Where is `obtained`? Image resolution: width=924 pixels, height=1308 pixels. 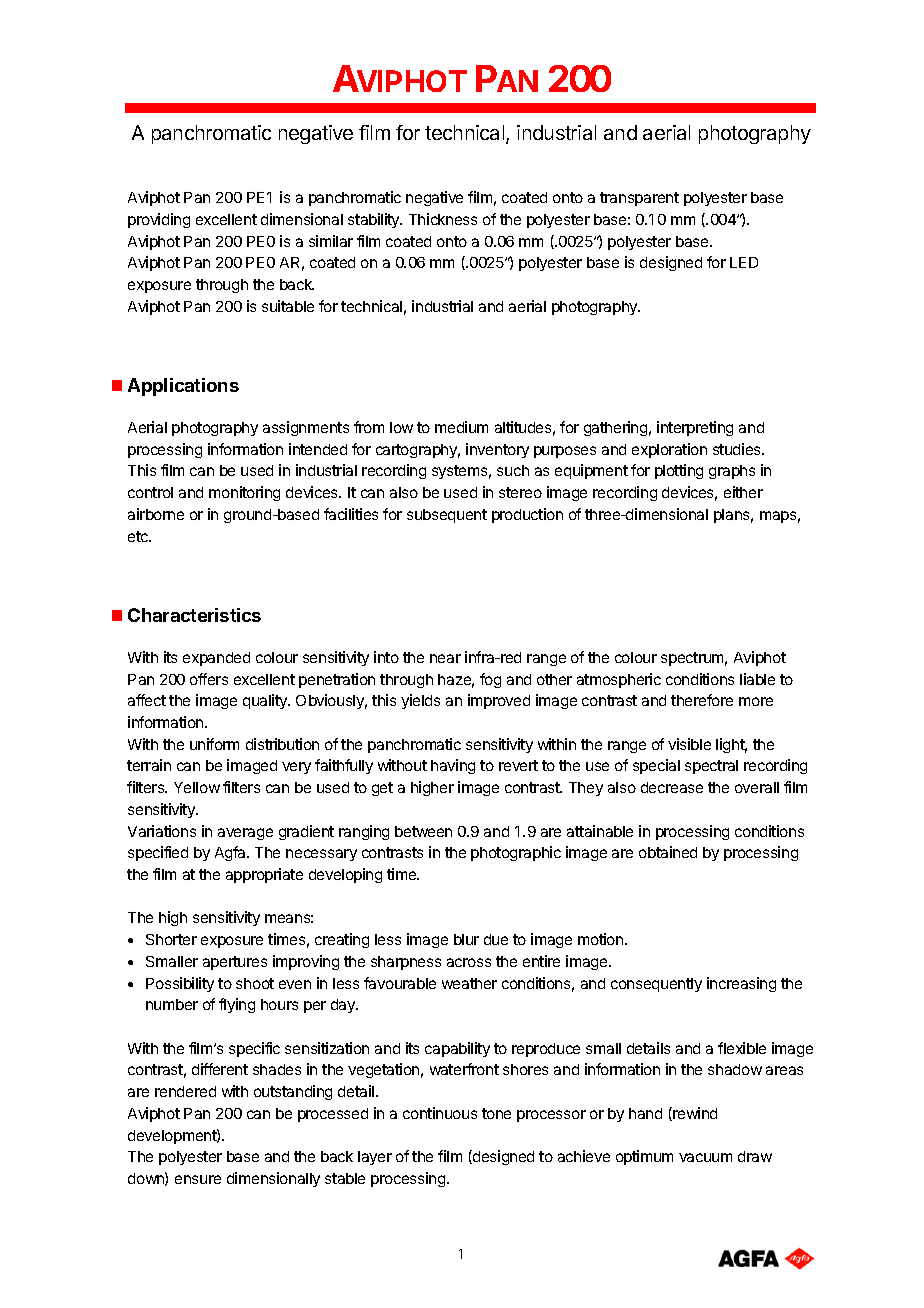
obtained is located at coordinates (668, 852).
